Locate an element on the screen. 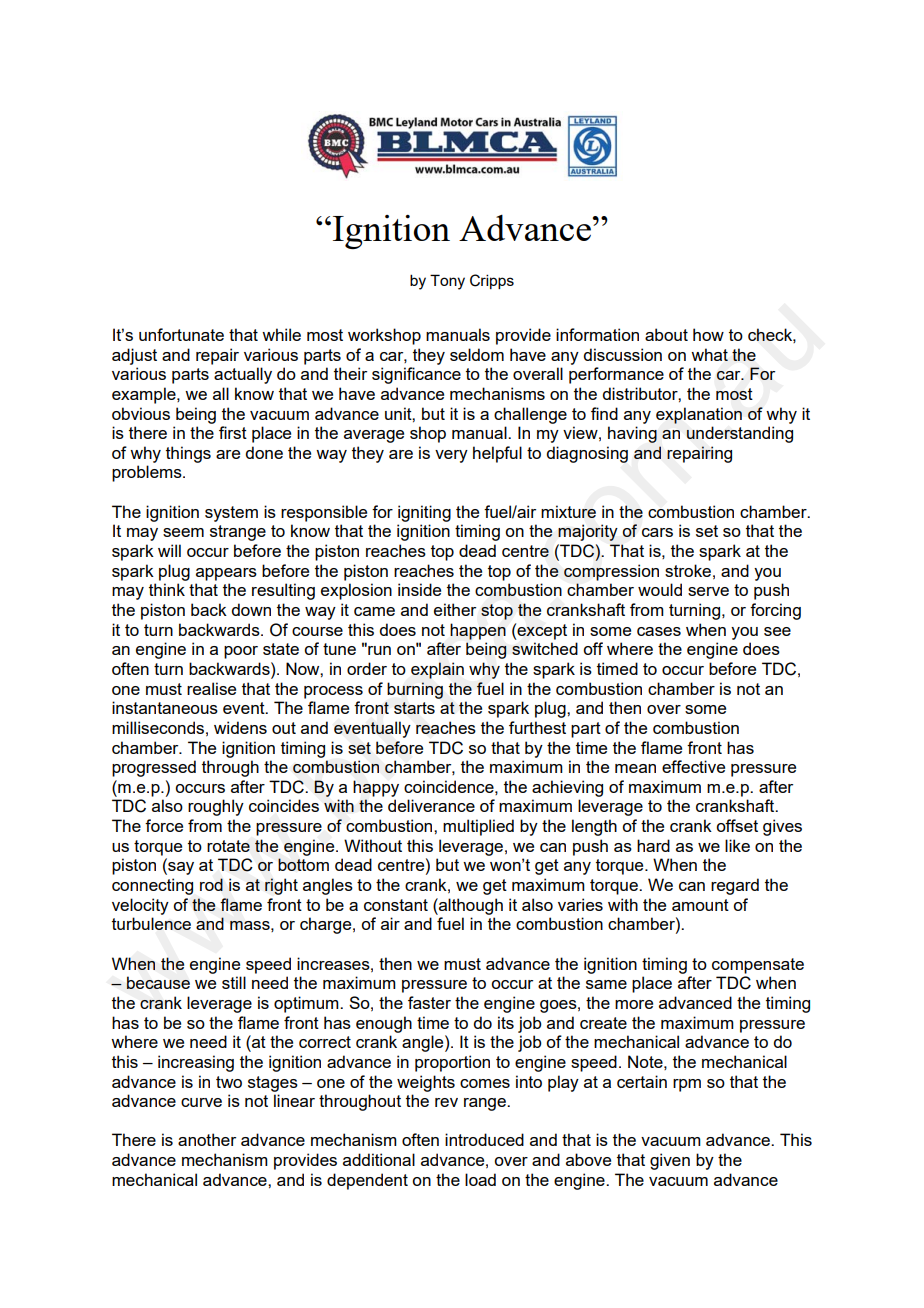 Image resolution: width=924 pixels, height=1308 pixels. very is located at coordinates (451, 456).
